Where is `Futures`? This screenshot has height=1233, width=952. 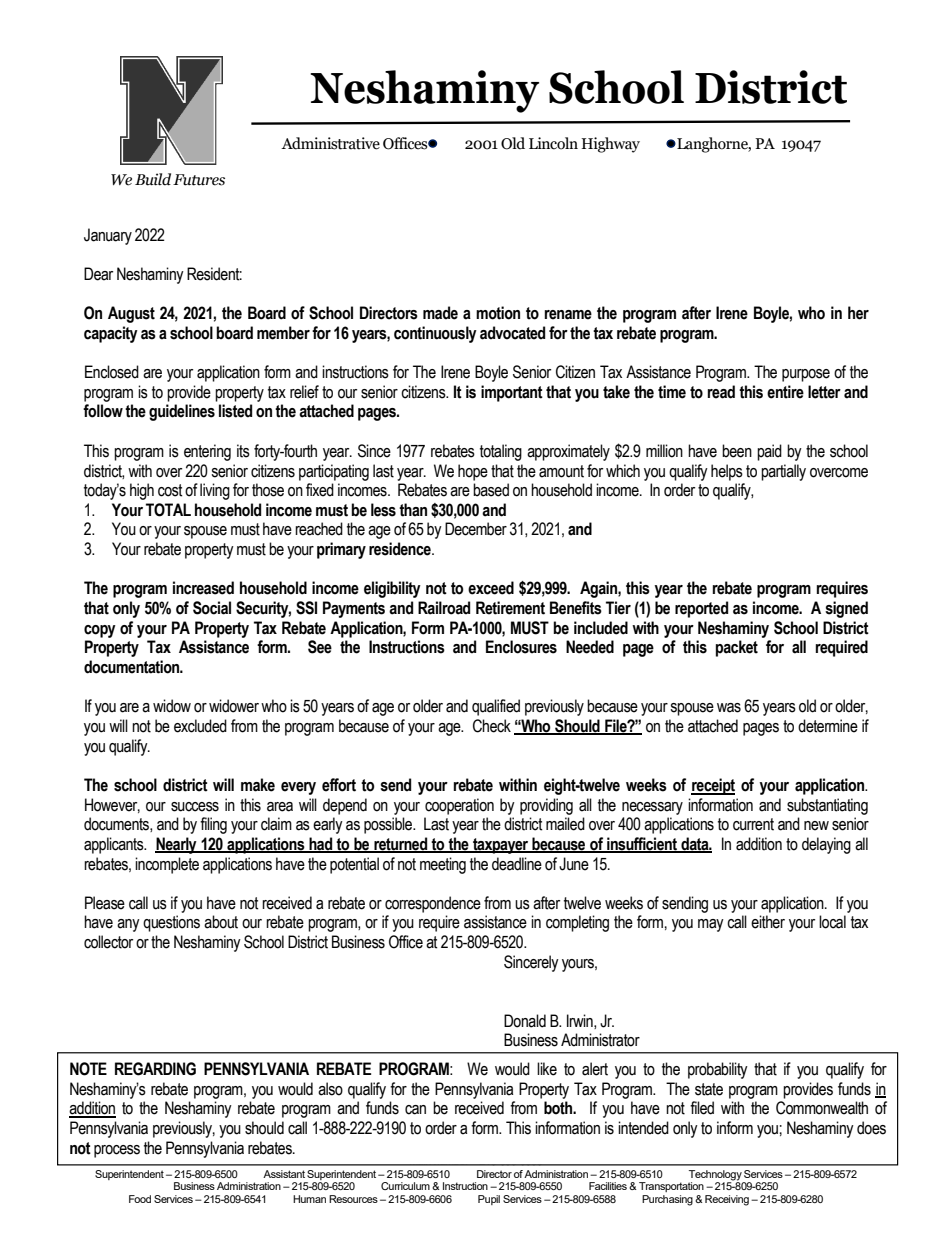
Futures is located at coordinates (199, 180).
